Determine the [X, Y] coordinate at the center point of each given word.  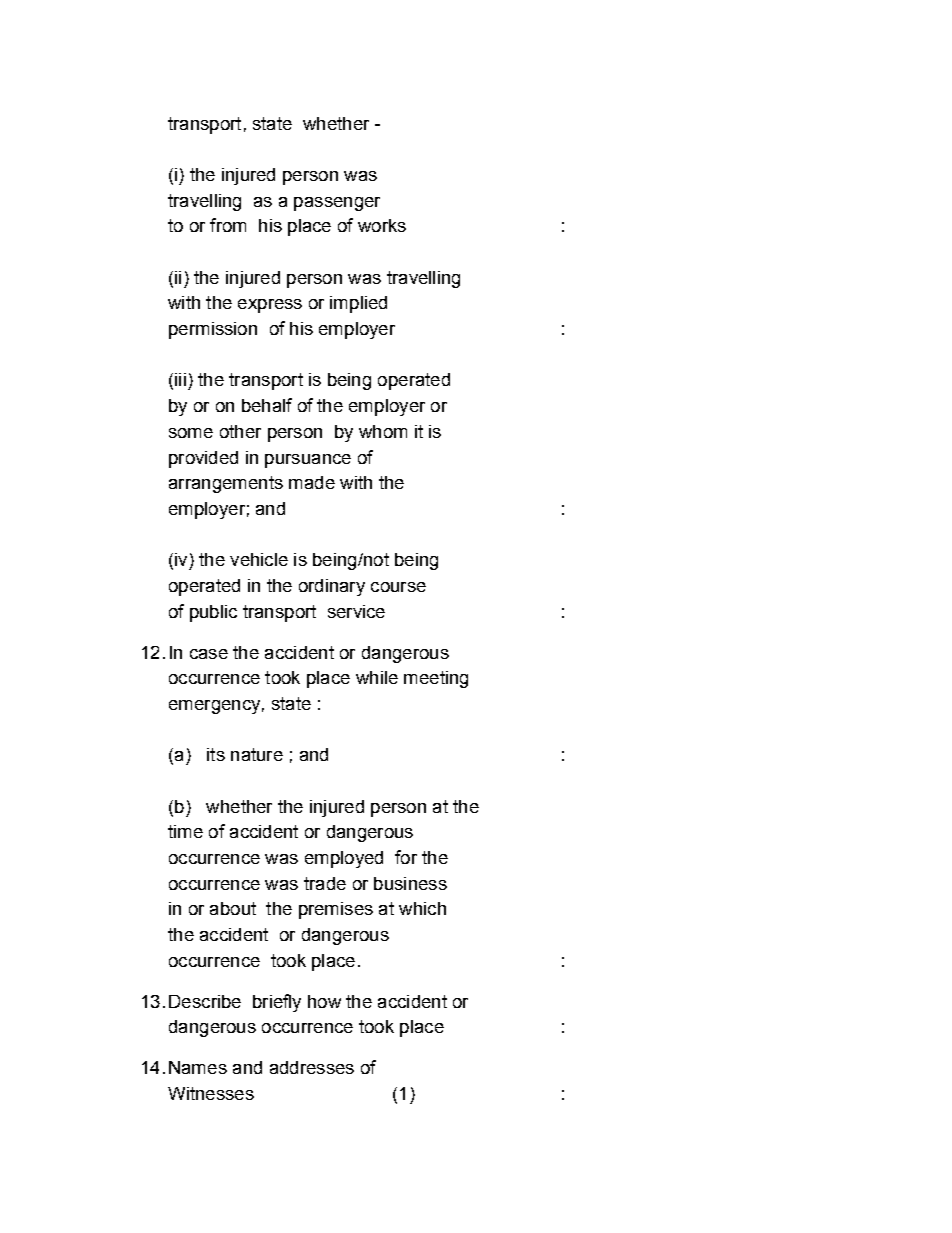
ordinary [332, 587]
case [209, 654]
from [228, 225]
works [382, 225]
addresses [312, 1067]
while [377, 677]
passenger [337, 204]
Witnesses [211, 1093]
